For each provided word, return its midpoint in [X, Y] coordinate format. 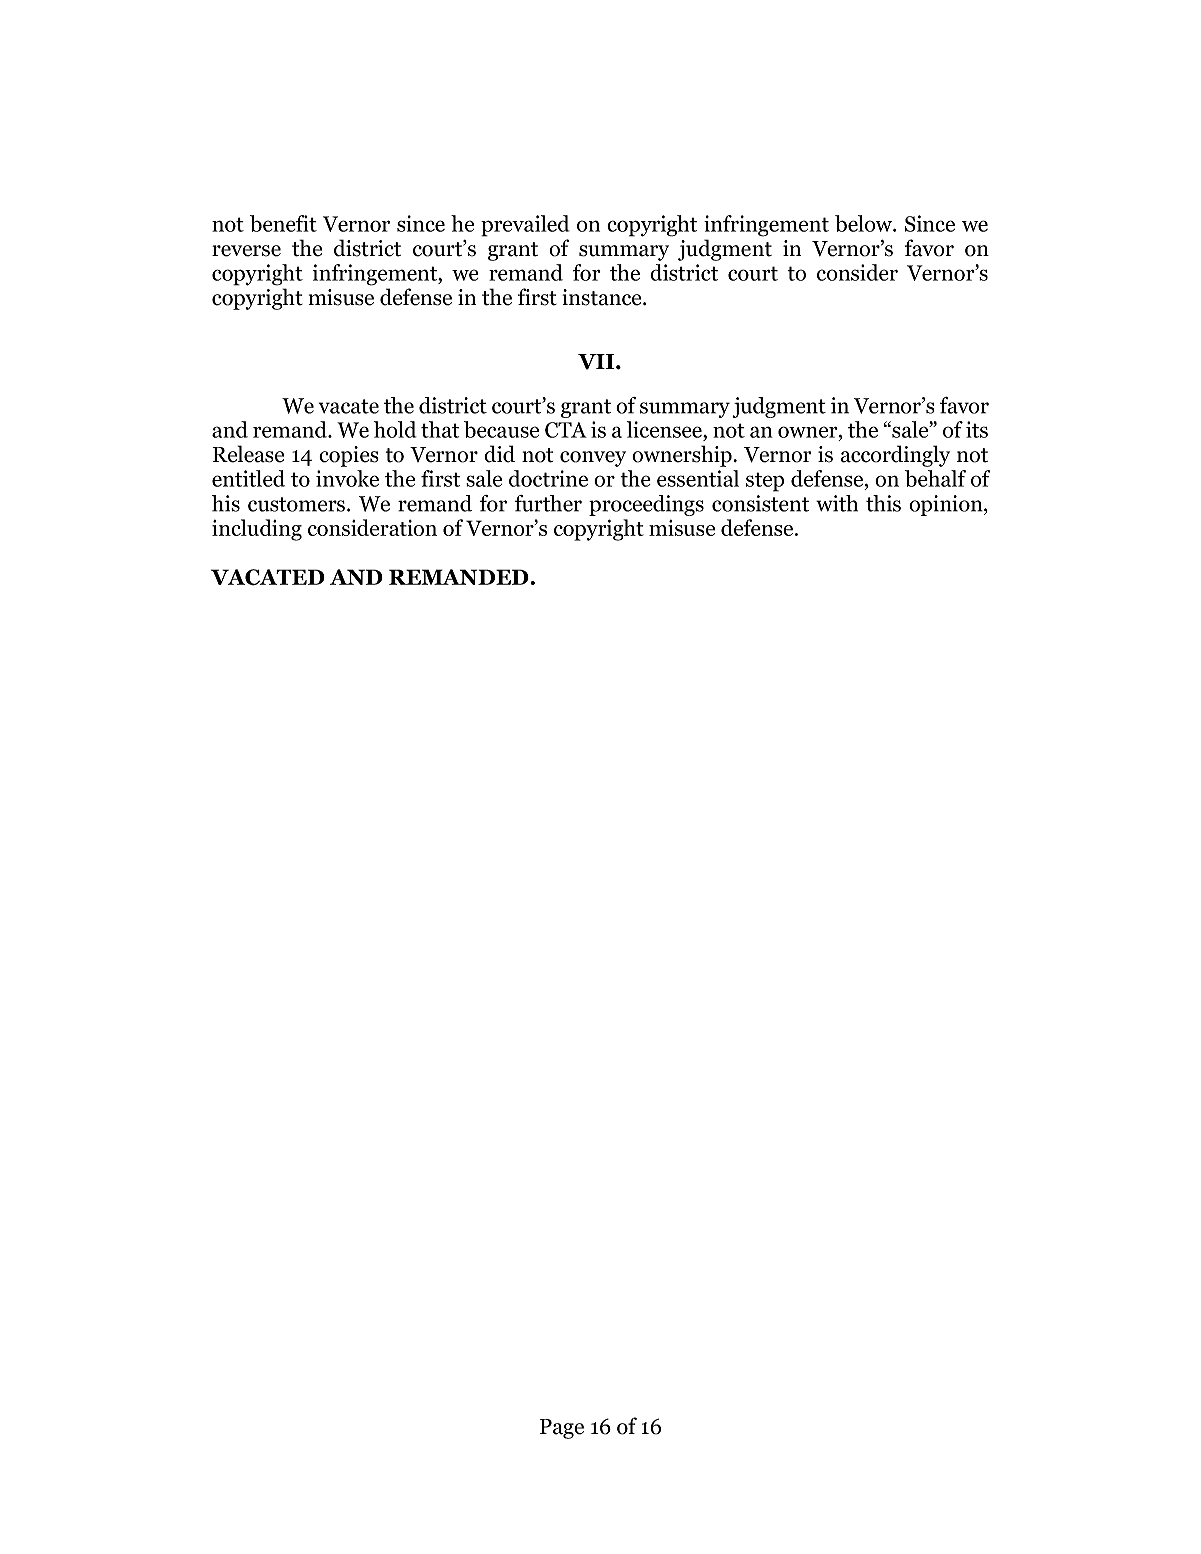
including [257, 530]
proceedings [646, 505]
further [548, 503]
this [883, 503]
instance [603, 297]
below [865, 223]
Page [562, 1429]
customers [296, 504]
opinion [947, 505]
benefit [283, 223]
